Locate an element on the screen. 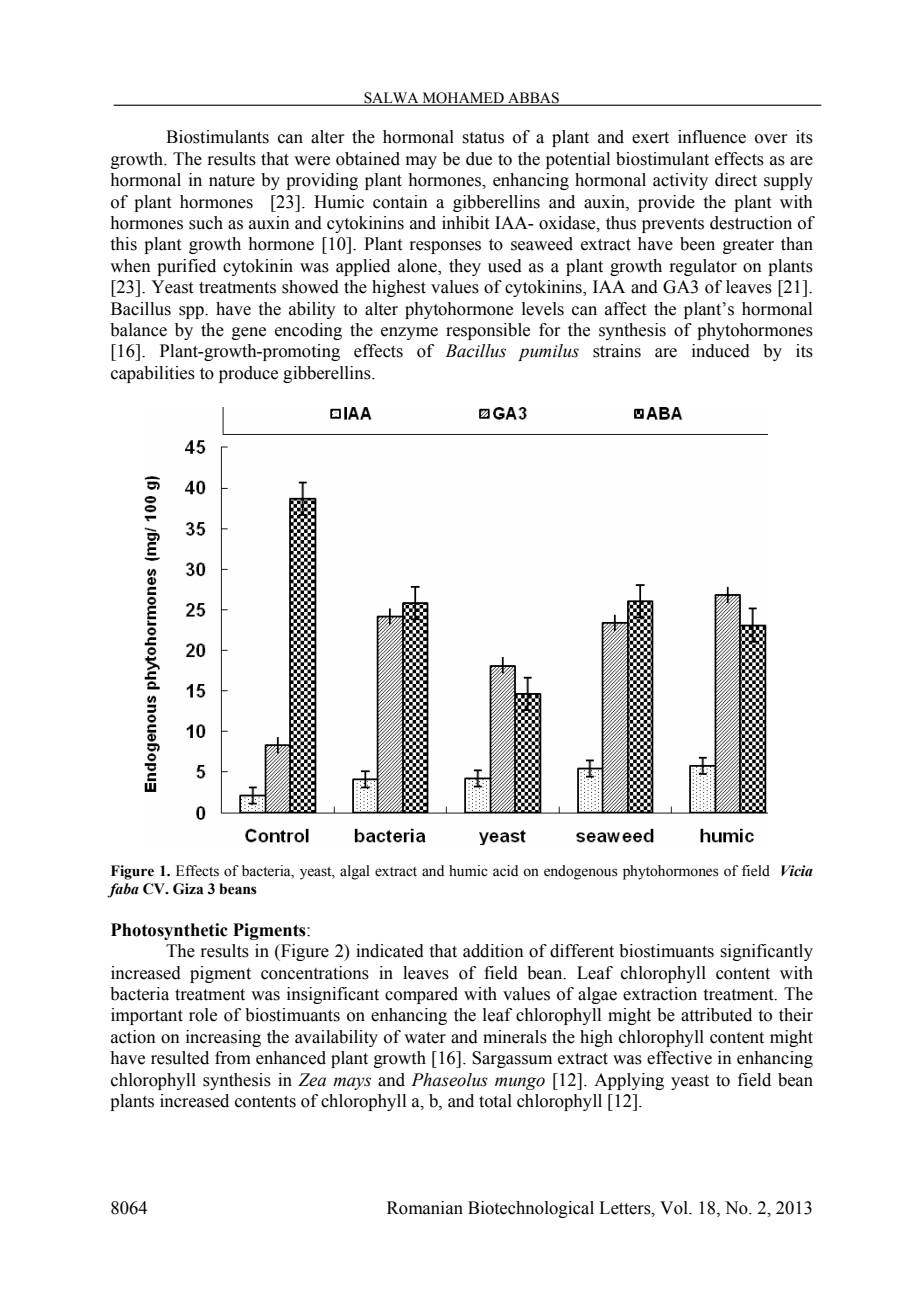 This screenshot has width=924, height=1307. resulted is located at coordinates (180, 1058).
